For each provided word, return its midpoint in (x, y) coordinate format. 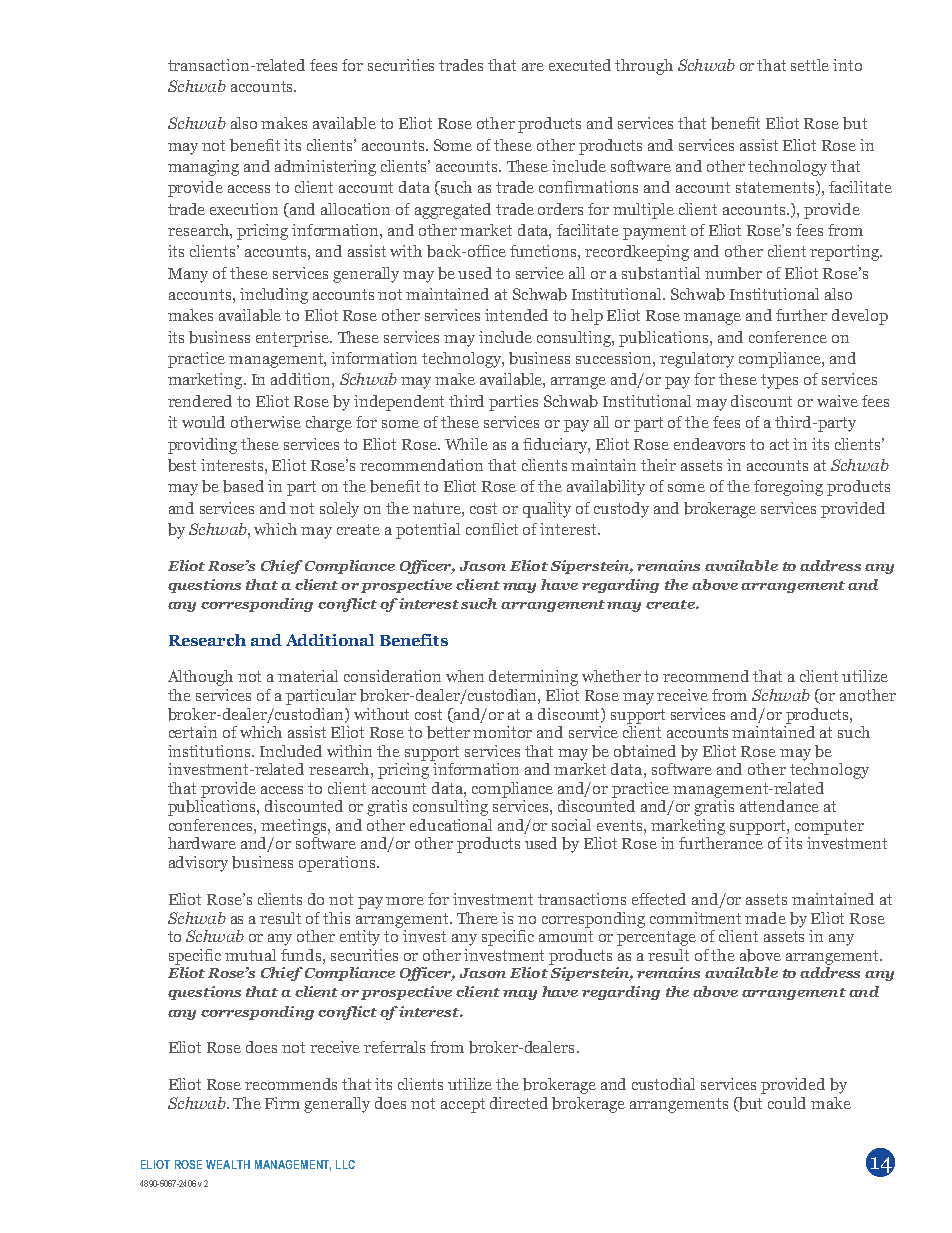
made (765, 918)
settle (810, 65)
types (779, 381)
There (477, 918)
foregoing (788, 488)
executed (580, 65)
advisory (198, 864)
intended (516, 315)
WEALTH (228, 1164)
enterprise (293, 339)
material (308, 676)
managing (203, 168)
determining (533, 678)
